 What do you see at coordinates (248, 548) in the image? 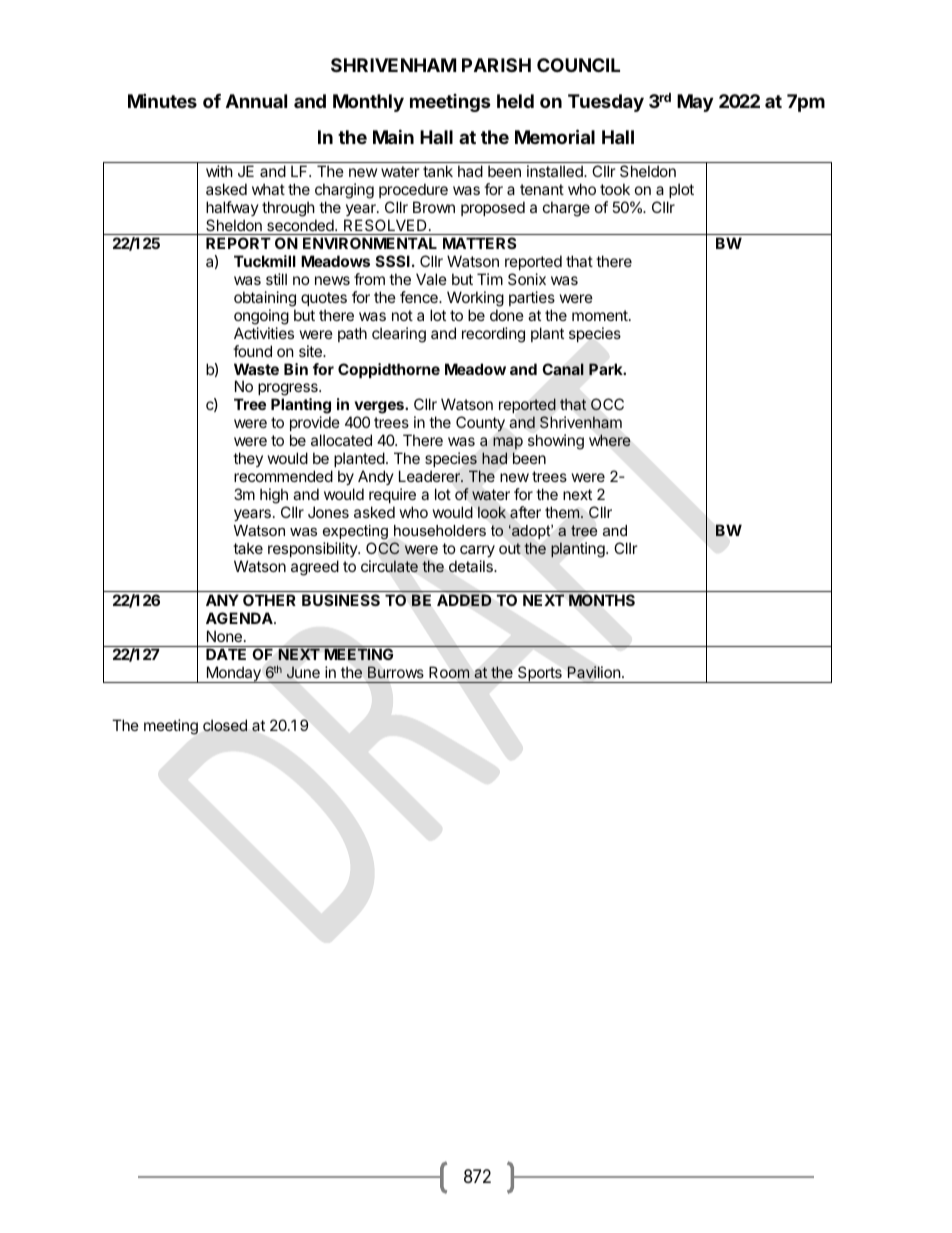
I see `take` at bounding box center [248, 548].
